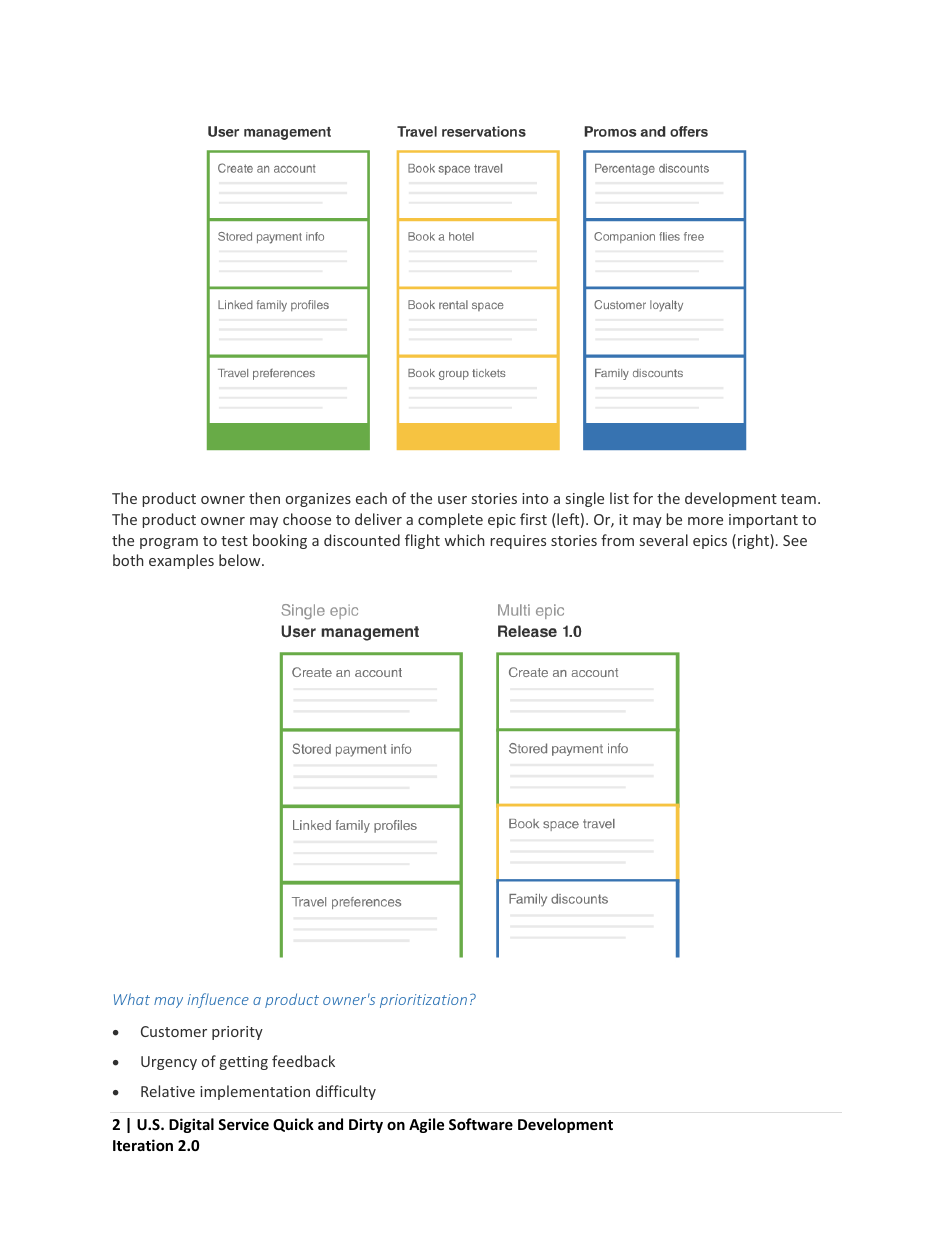 The width and height of the screenshot is (952, 1233). What do you see at coordinates (754, 541) in the screenshot?
I see `right` at bounding box center [754, 541].
